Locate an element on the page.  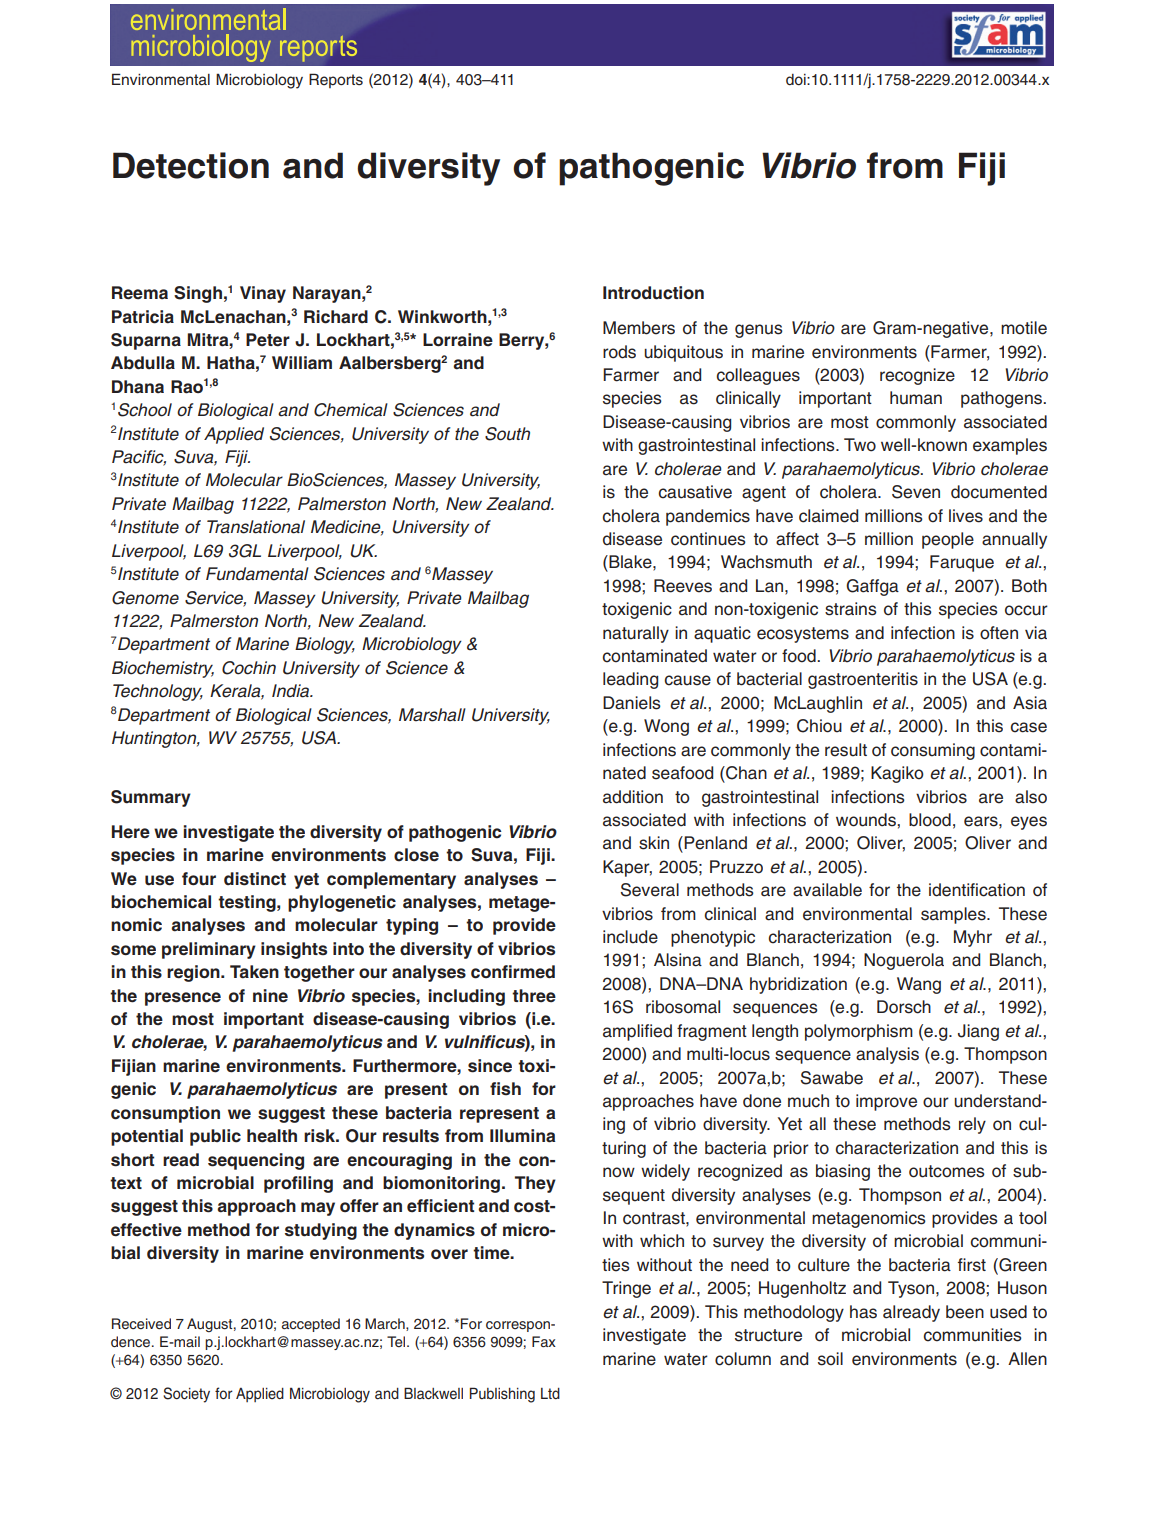
Introduction is located at coordinates (653, 293).
